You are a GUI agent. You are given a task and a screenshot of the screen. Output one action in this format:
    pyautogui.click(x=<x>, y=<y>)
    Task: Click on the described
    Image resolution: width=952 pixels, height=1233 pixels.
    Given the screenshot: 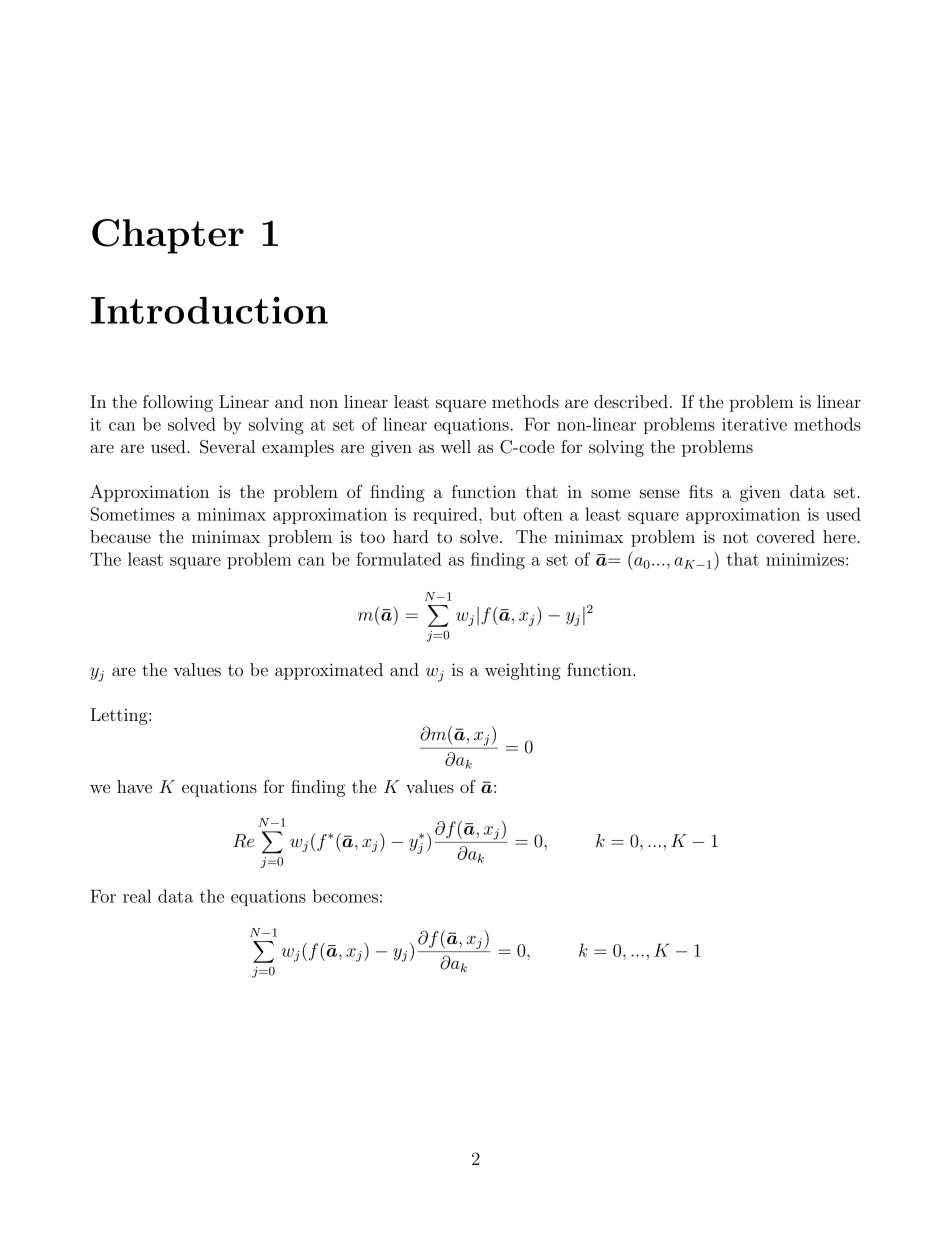 What is the action you would take?
    pyautogui.click(x=631, y=401)
